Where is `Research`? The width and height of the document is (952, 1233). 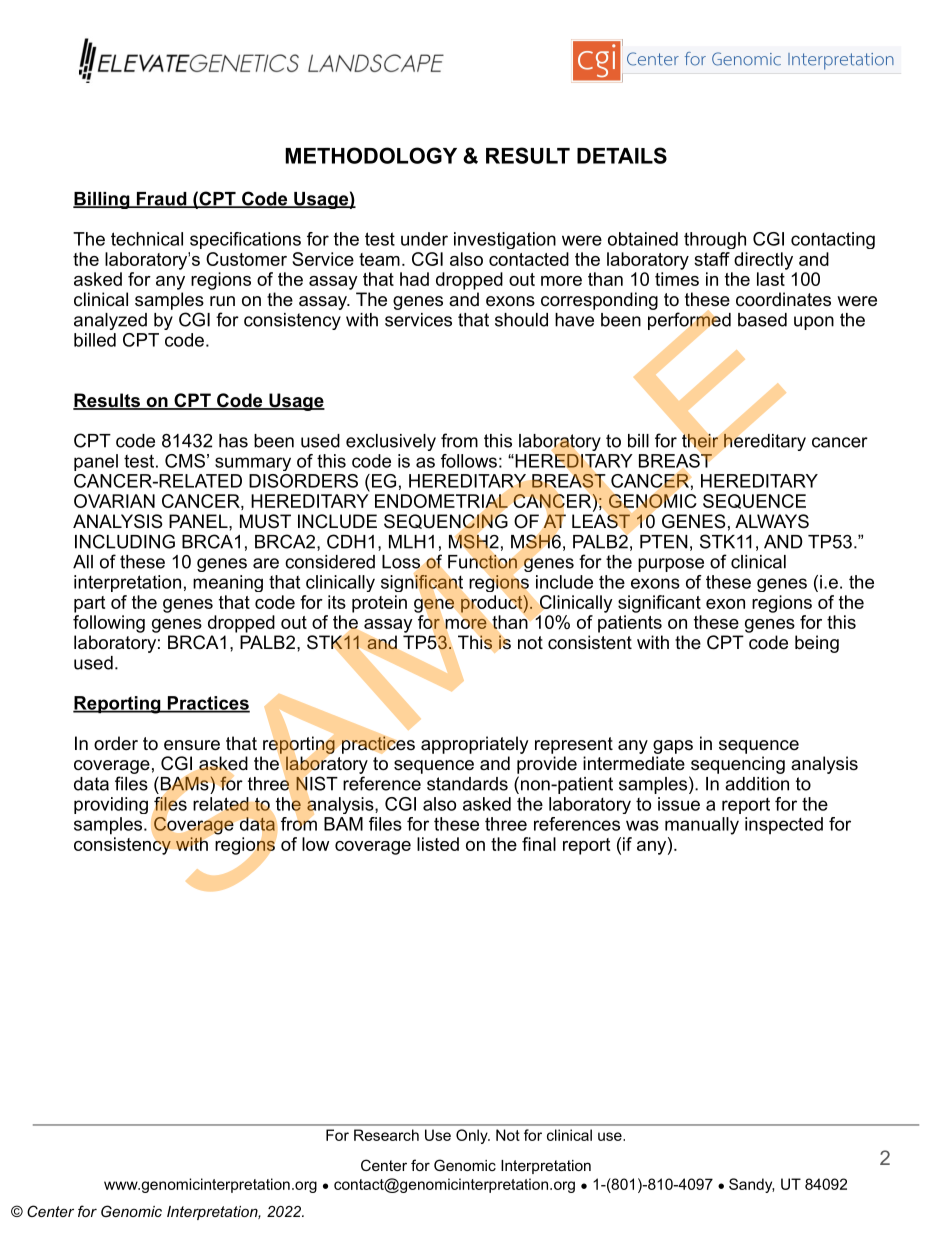 Research is located at coordinates (386, 1135).
